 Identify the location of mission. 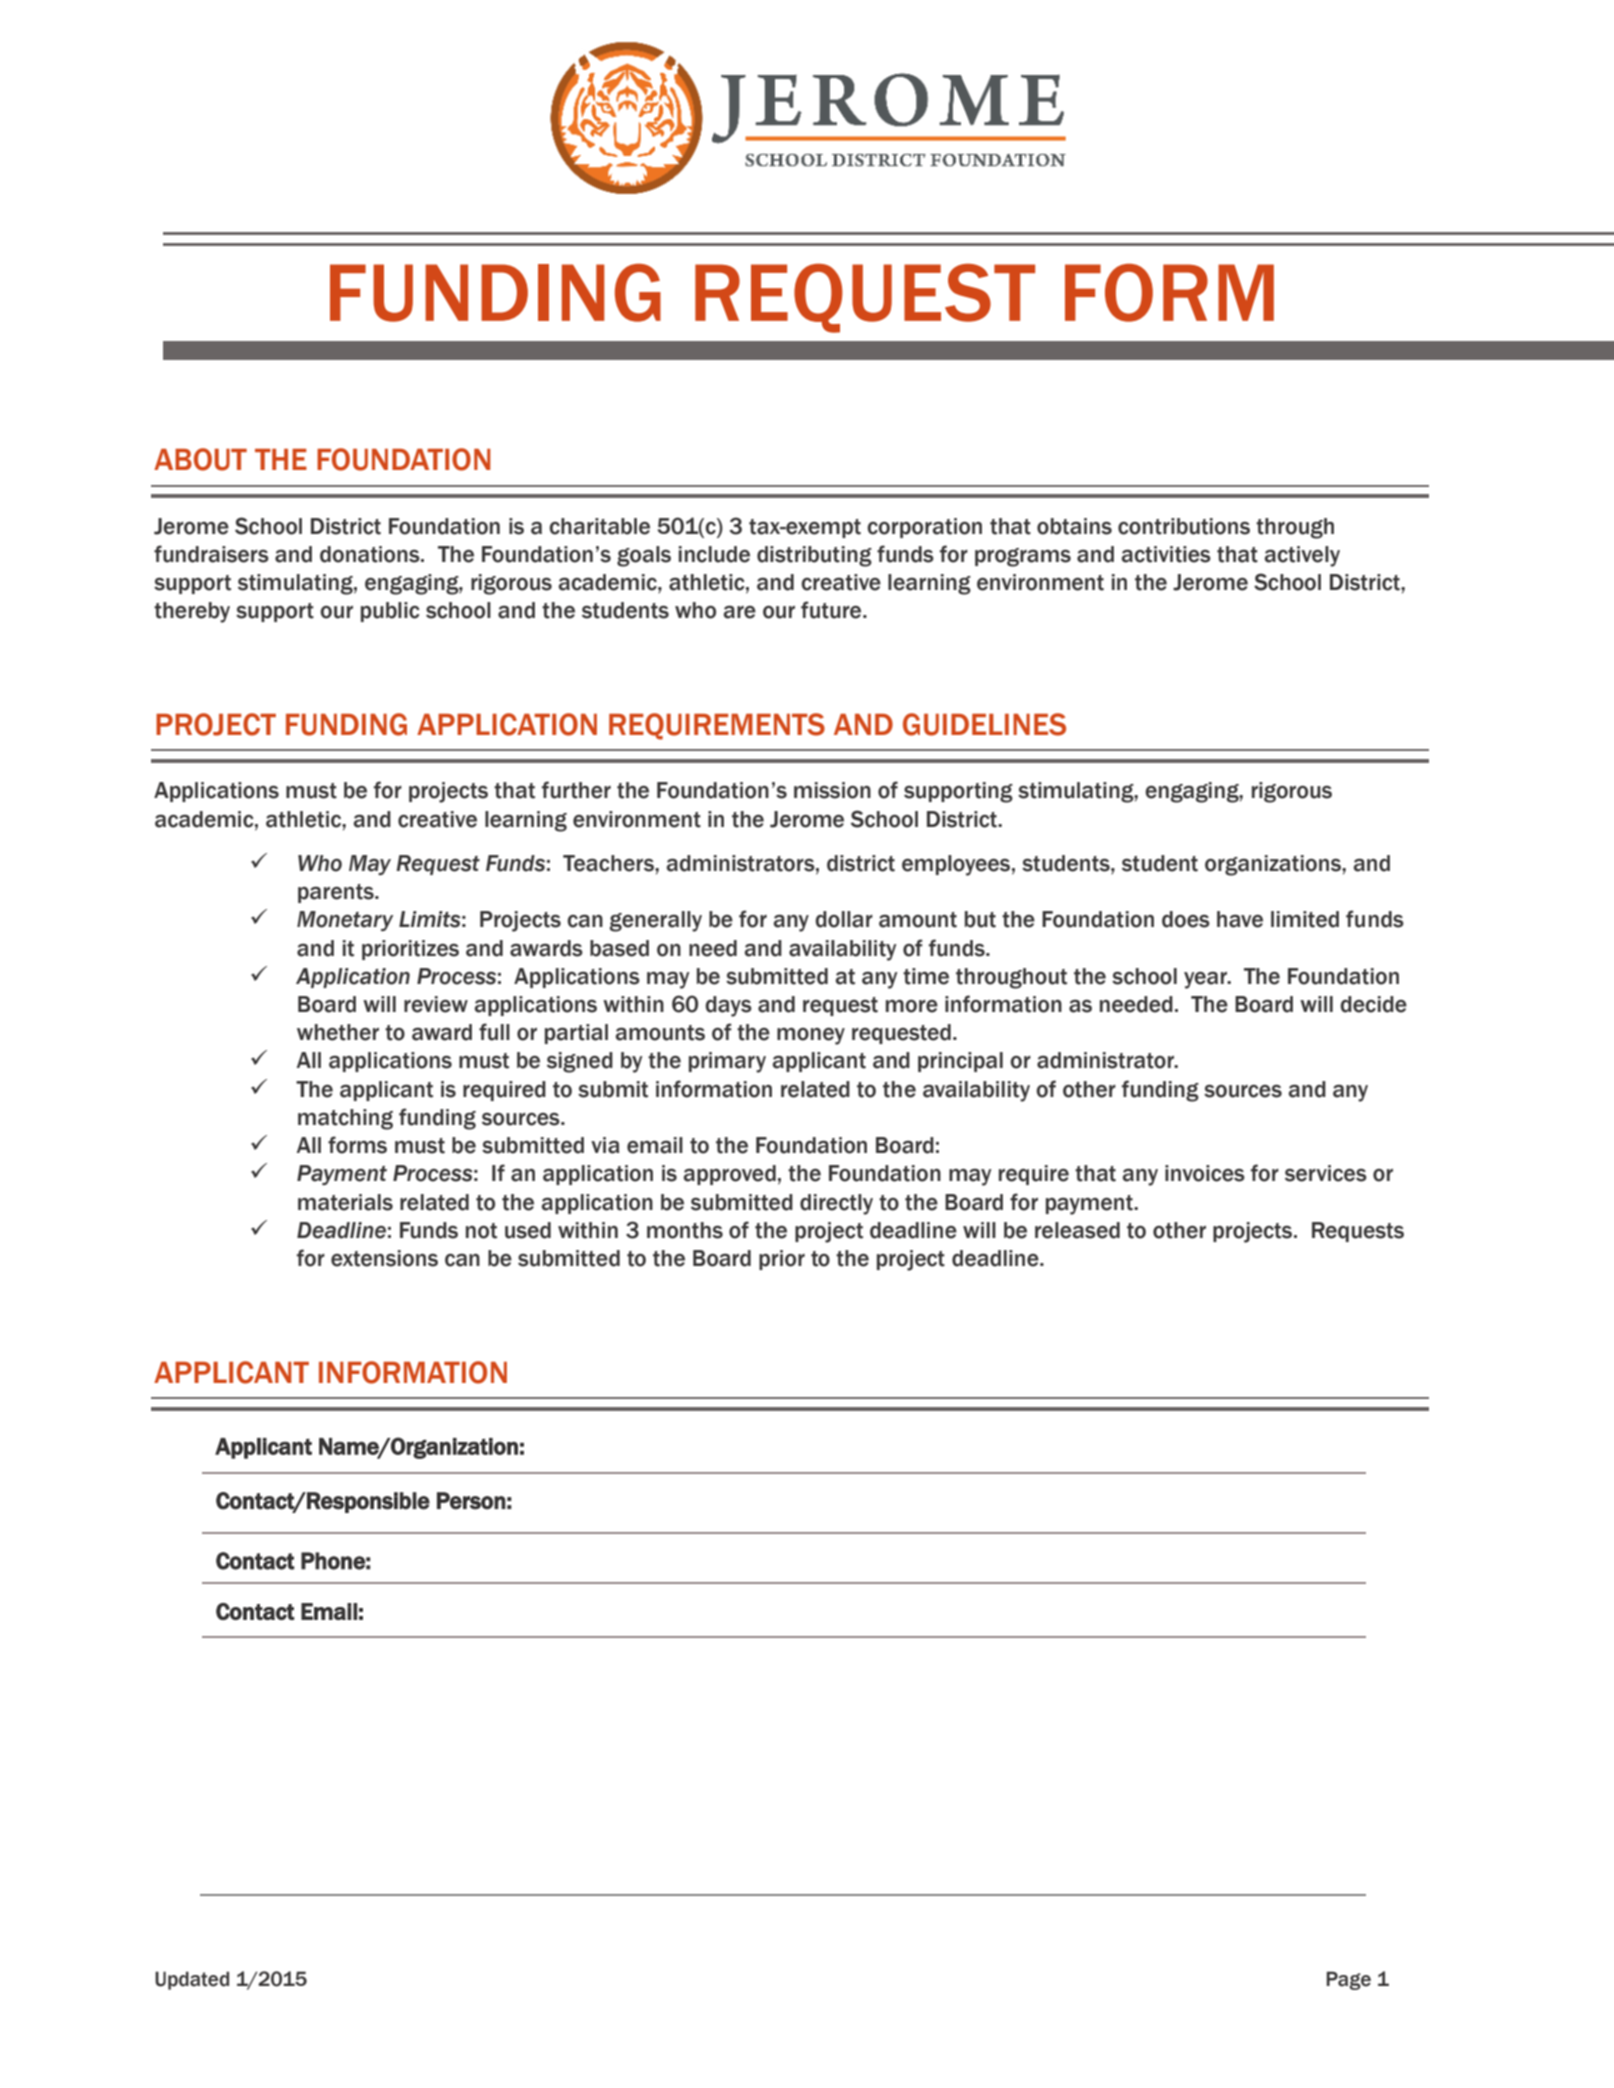
(832, 790).
